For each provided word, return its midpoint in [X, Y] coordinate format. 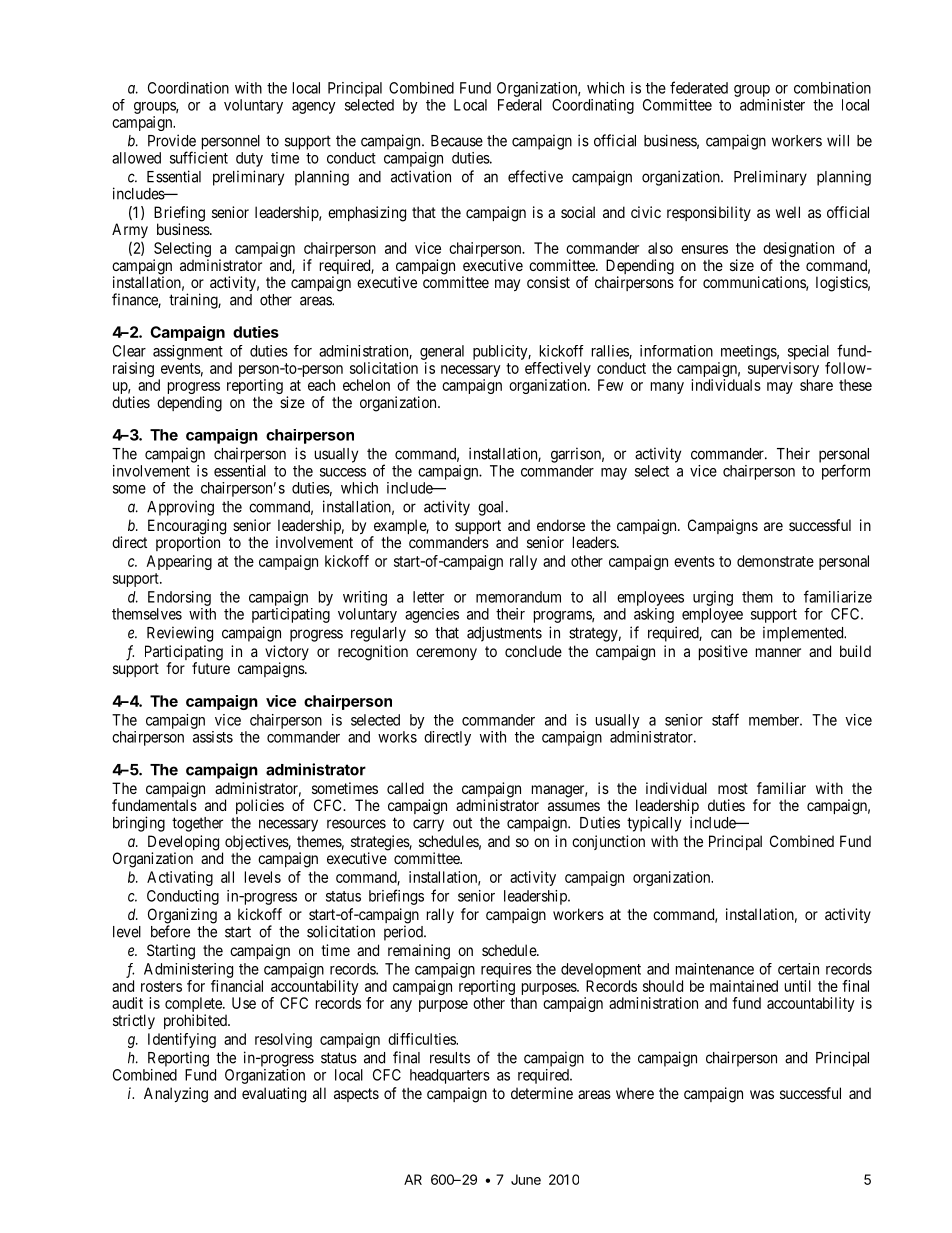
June [526, 1179]
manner [778, 652]
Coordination [188, 88]
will [838, 140]
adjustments [504, 634]
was [762, 1094]
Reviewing [180, 634]
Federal [520, 105]
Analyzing [176, 1095]
